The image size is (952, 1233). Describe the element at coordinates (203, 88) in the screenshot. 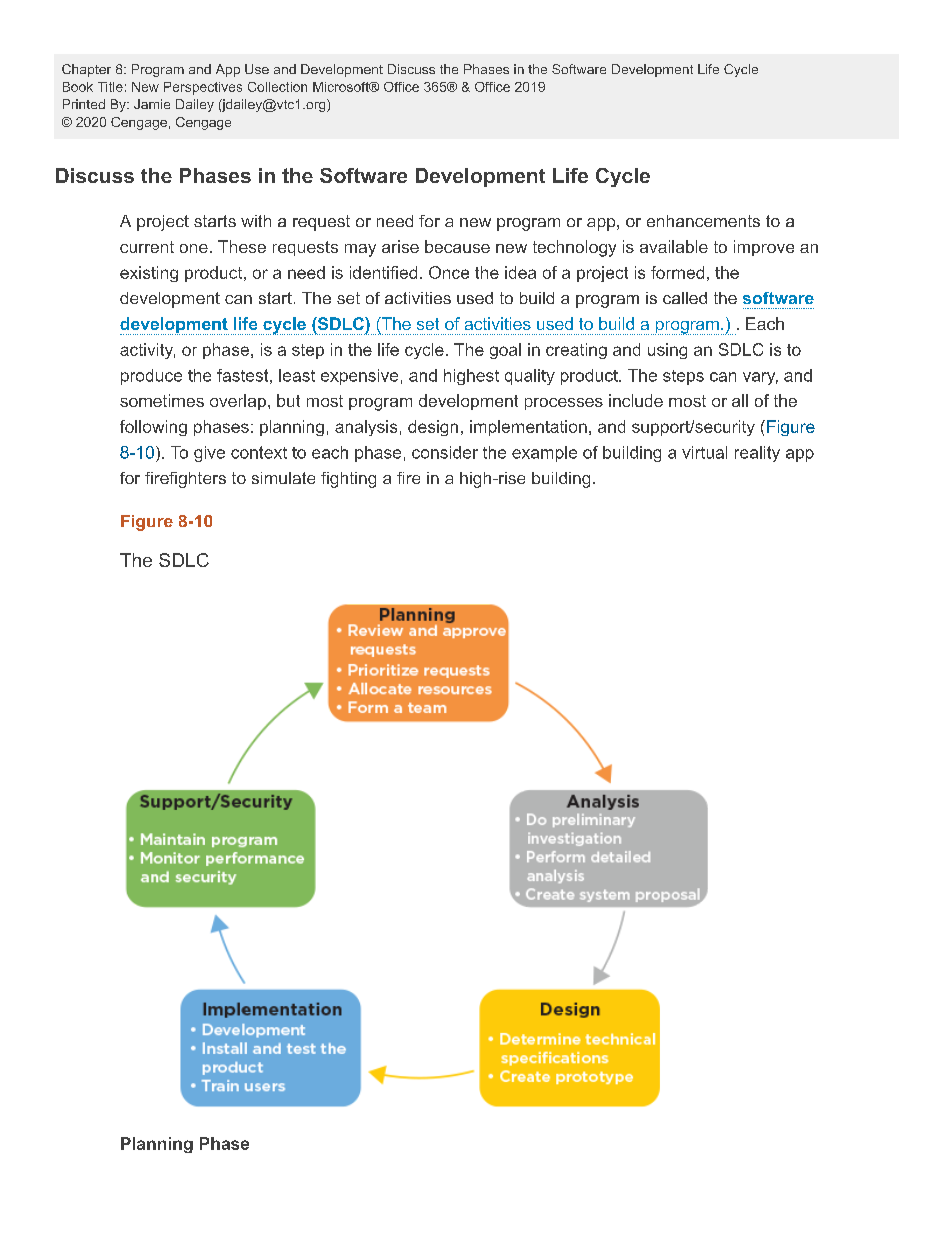

I see `Perspectives` at that location.
